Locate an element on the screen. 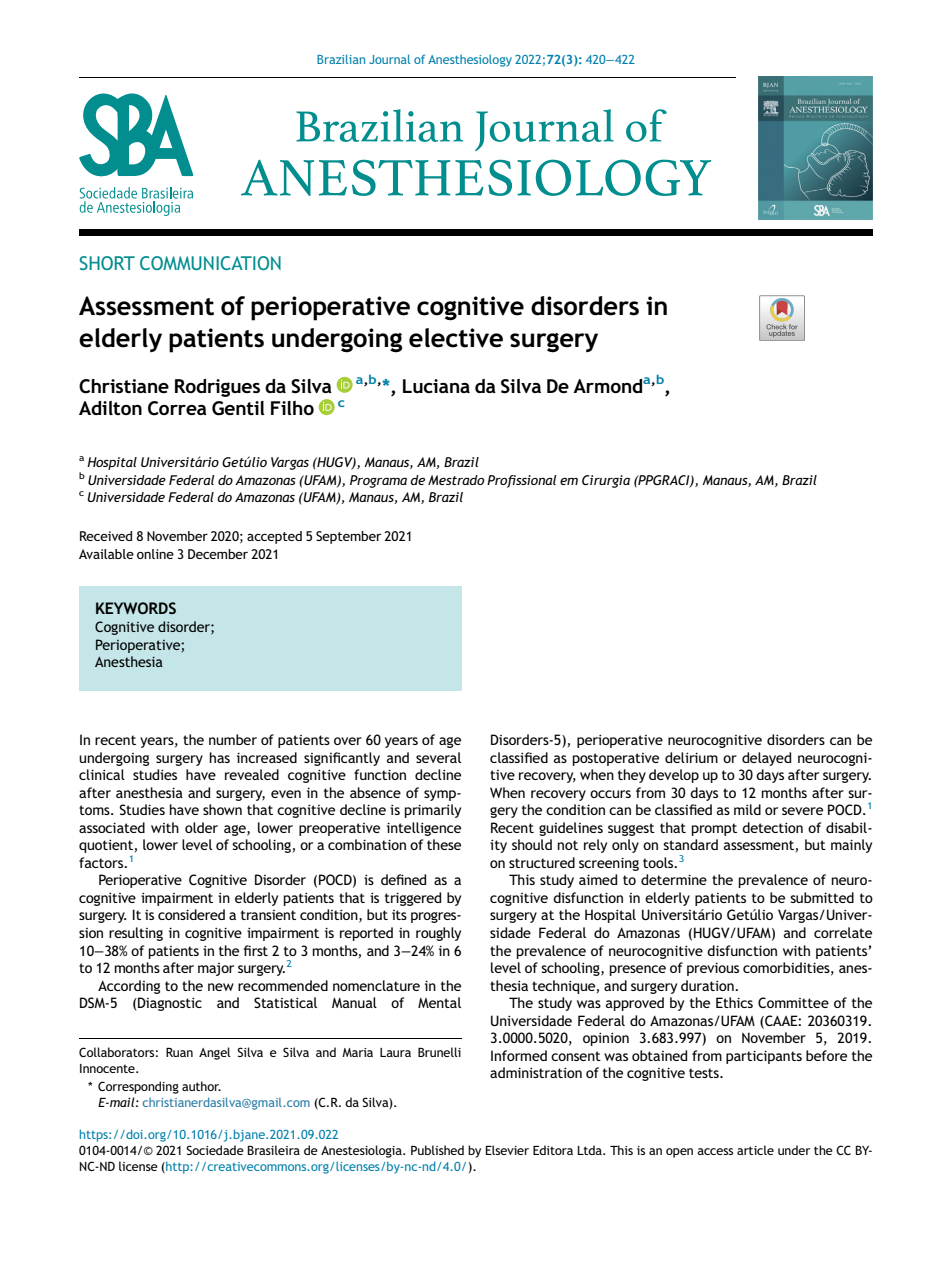 The width and height of the screenshot is (952, 1270). Programa is located at coordinates (378, 481).
